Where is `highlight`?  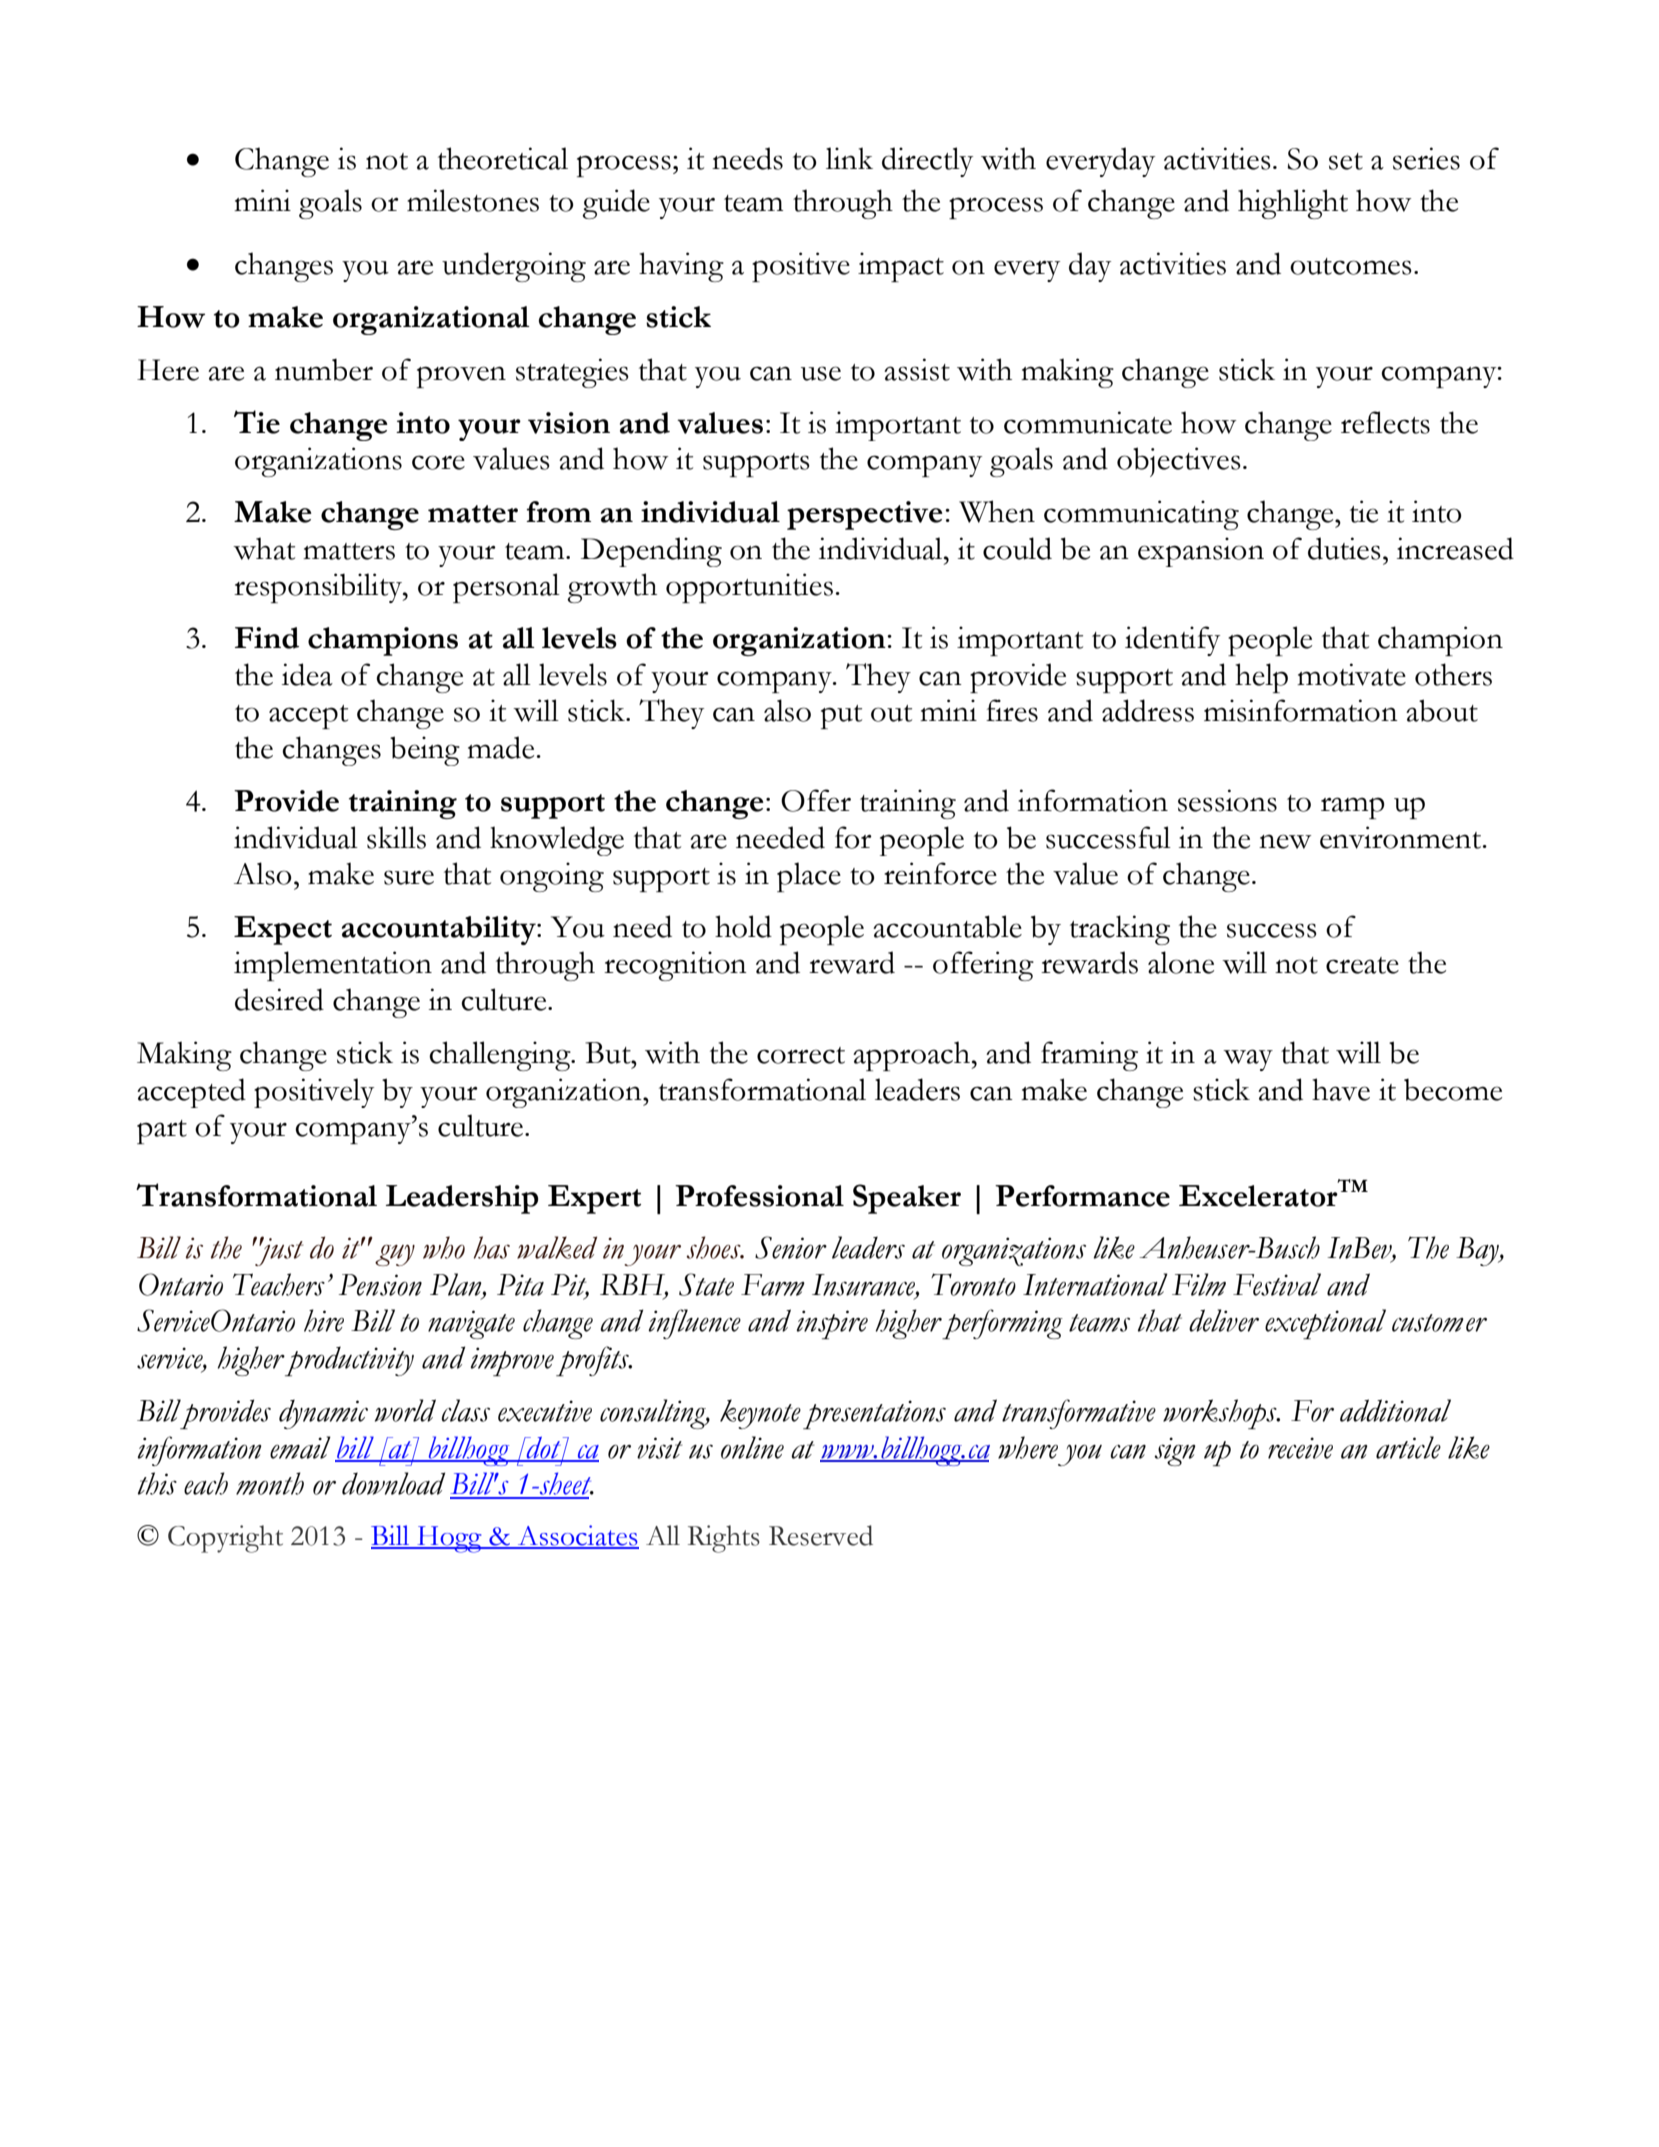
highlight is located at coordinates (1293, 204).
